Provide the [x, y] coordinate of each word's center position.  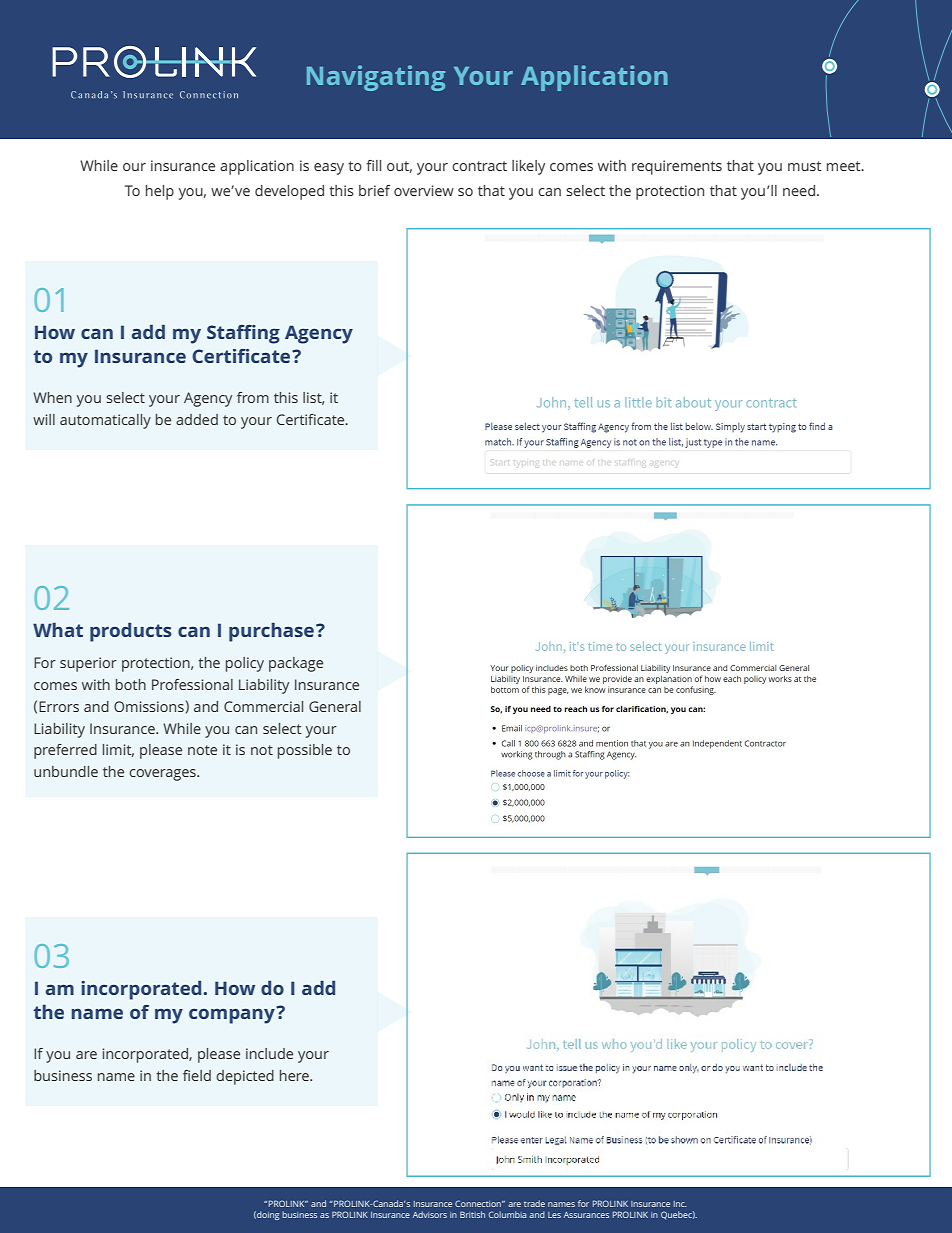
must [805, 166]
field [197, 1075]
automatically [105, 421]
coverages [163, 775]
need [799, 190]
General [335, 706]
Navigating [376, 78]
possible [305, 751]
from [253, 397]
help [160, 192]
